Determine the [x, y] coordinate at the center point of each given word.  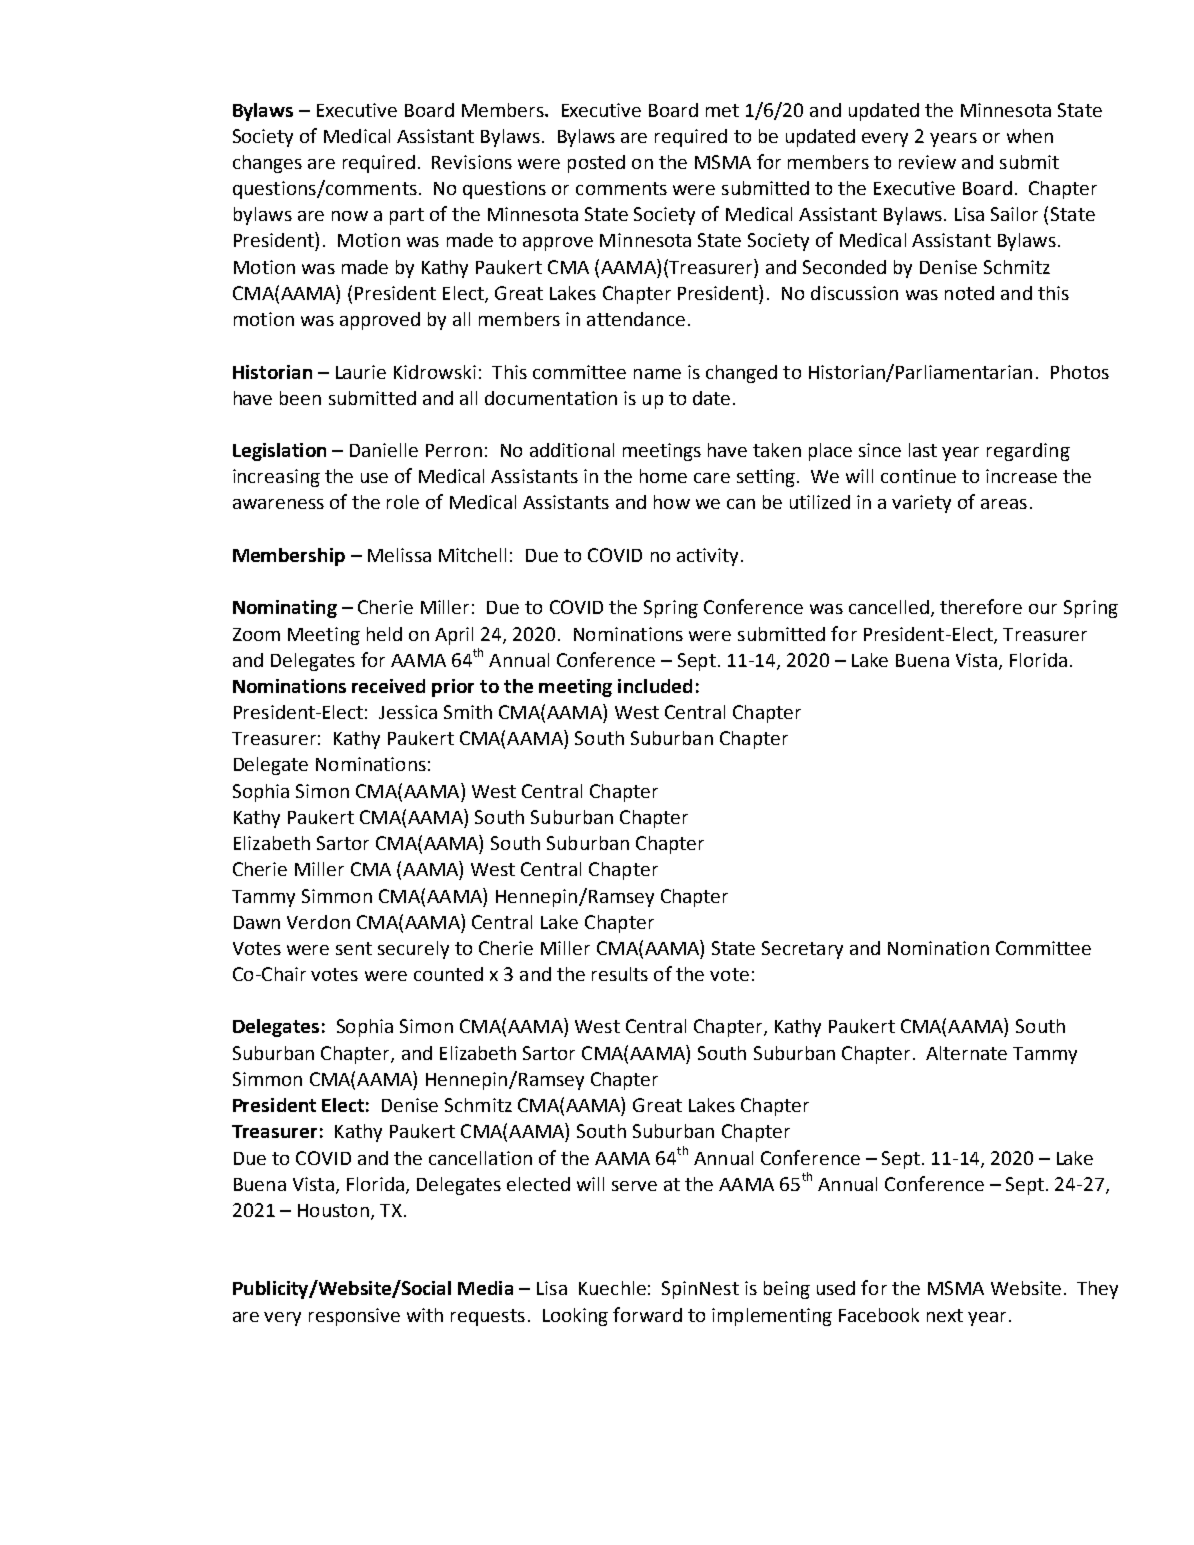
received [388, 686]
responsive [354, 1317]
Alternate [966, 1053]
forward [647, 1314]
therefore [981, 606]
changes [267, 164]
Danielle [384, 450]
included [655, 686]
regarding [1028, 452]
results [620, 974]
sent [354, 948]
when [1030, 136]
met [722, 110]
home [663, 476]
